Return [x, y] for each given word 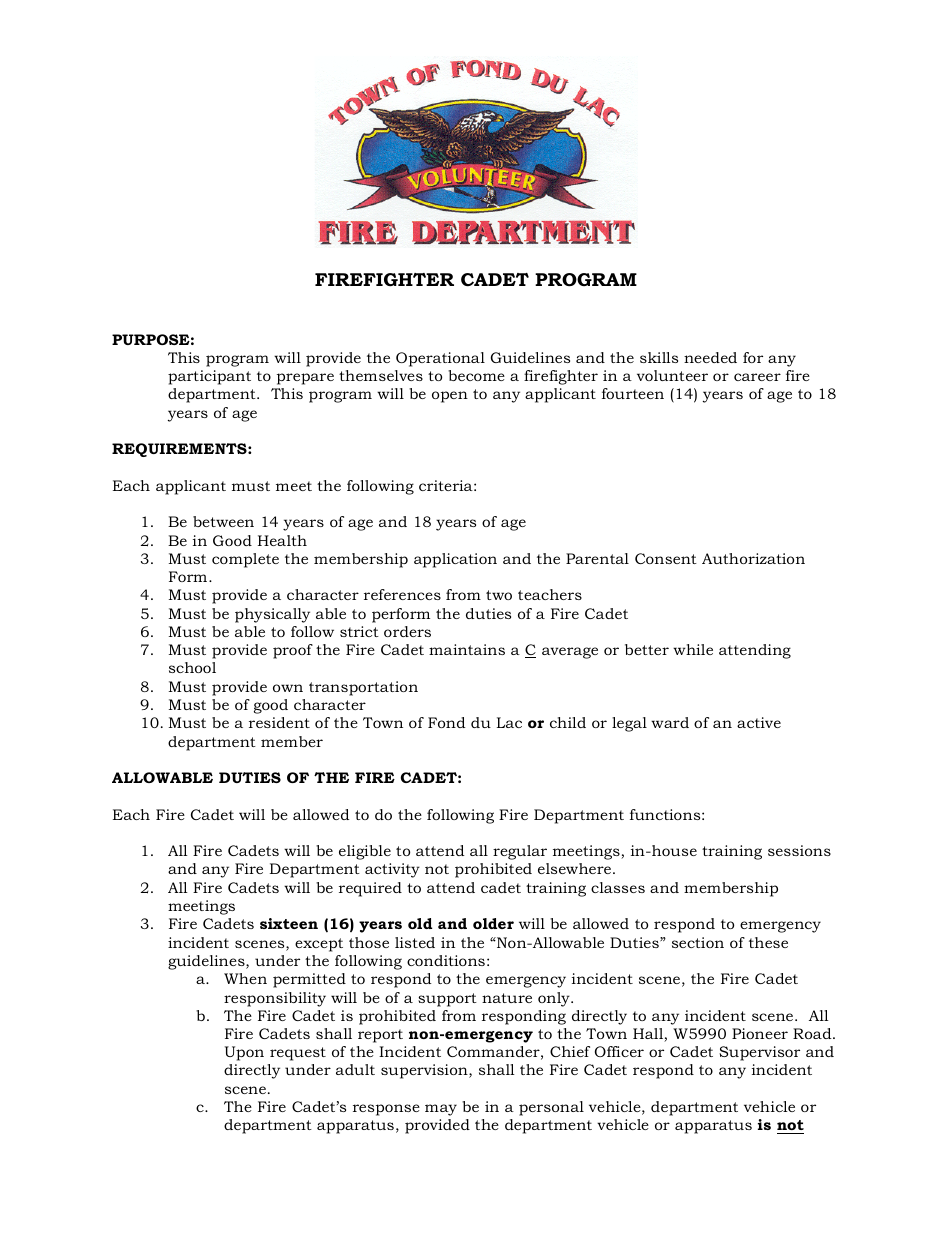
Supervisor [759, 1053]
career [757, 377]
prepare [305, 379]
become [476, 375]
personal [551, 1108]
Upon [244, 1053]
